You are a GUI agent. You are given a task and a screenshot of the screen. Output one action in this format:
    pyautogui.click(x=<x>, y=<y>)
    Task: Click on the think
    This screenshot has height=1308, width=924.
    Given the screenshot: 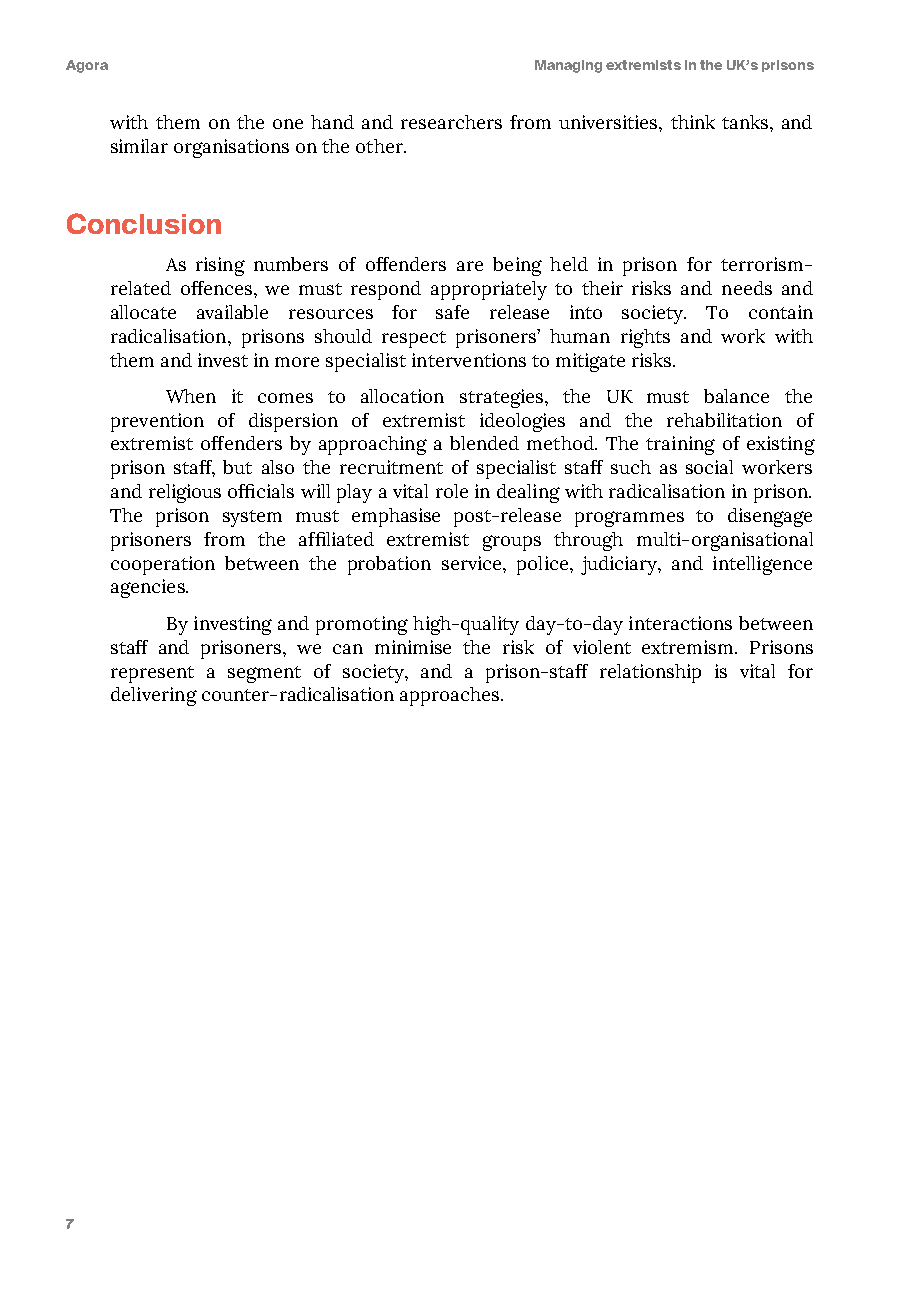 What is the action you would take?
    pyautogui.click(x=693, y=122)
